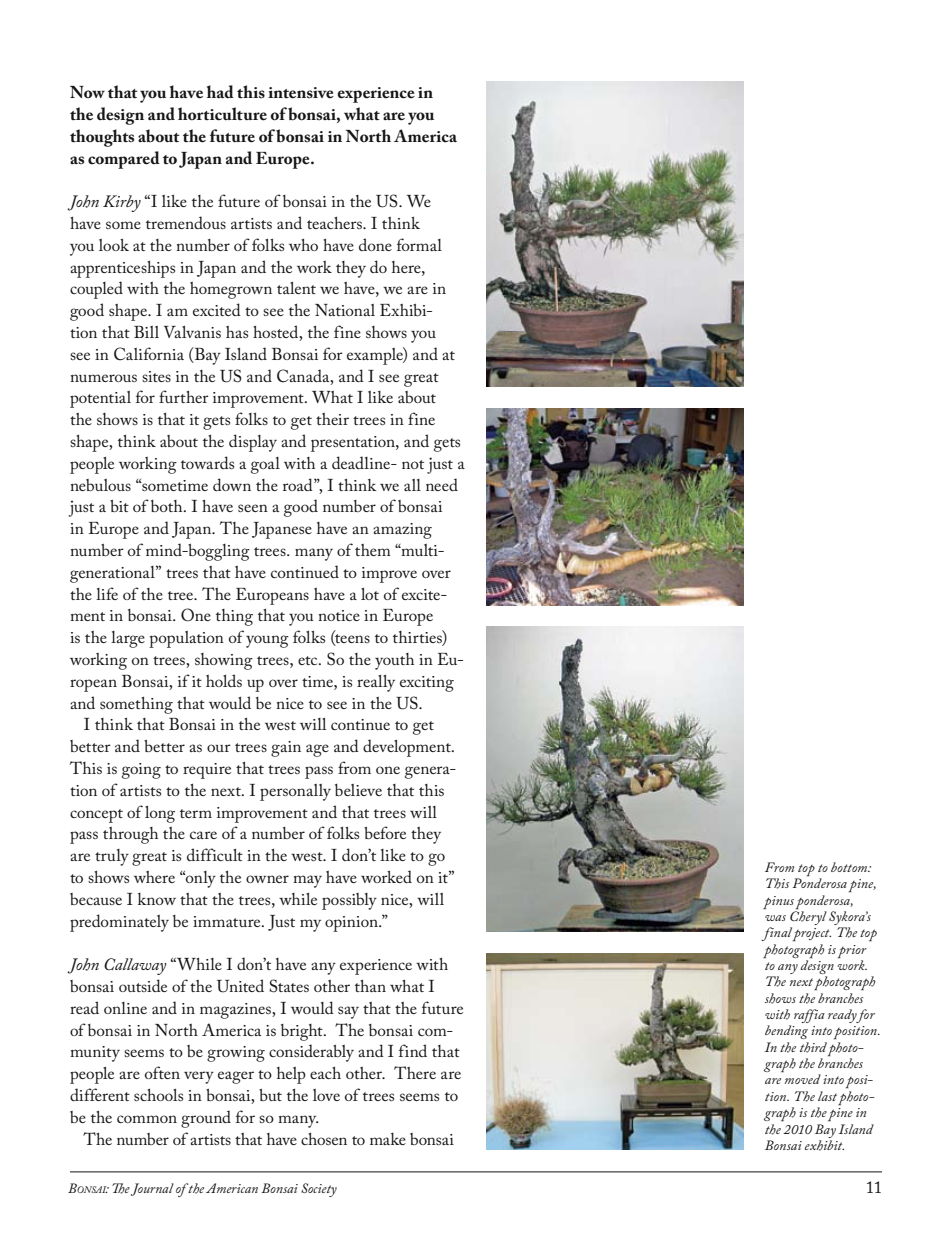  Describe the element at coordinates (419, 244) in the document. I see `formal` at that location.
